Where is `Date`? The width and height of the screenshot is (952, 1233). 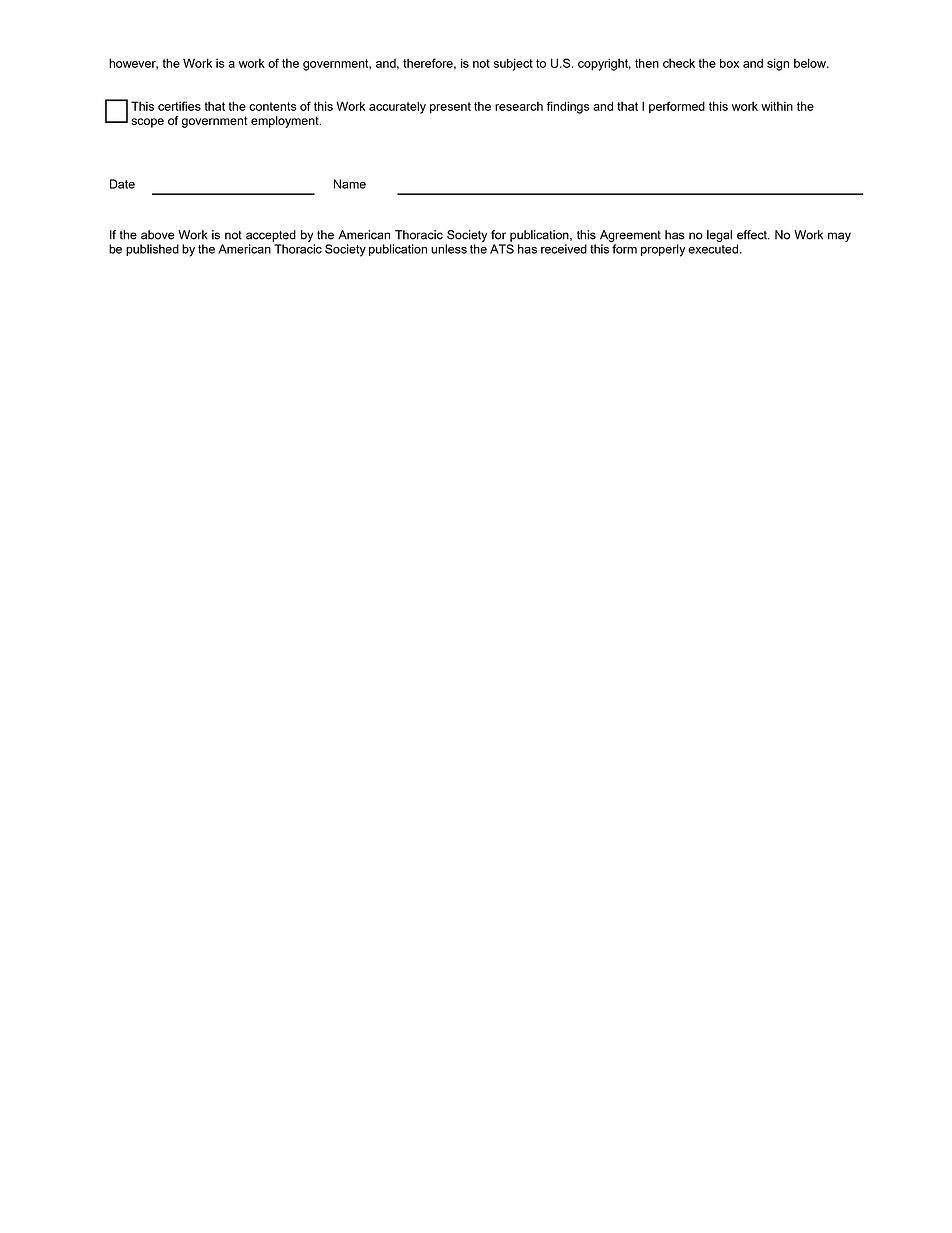 Date is located at coordinates (122, 184).
